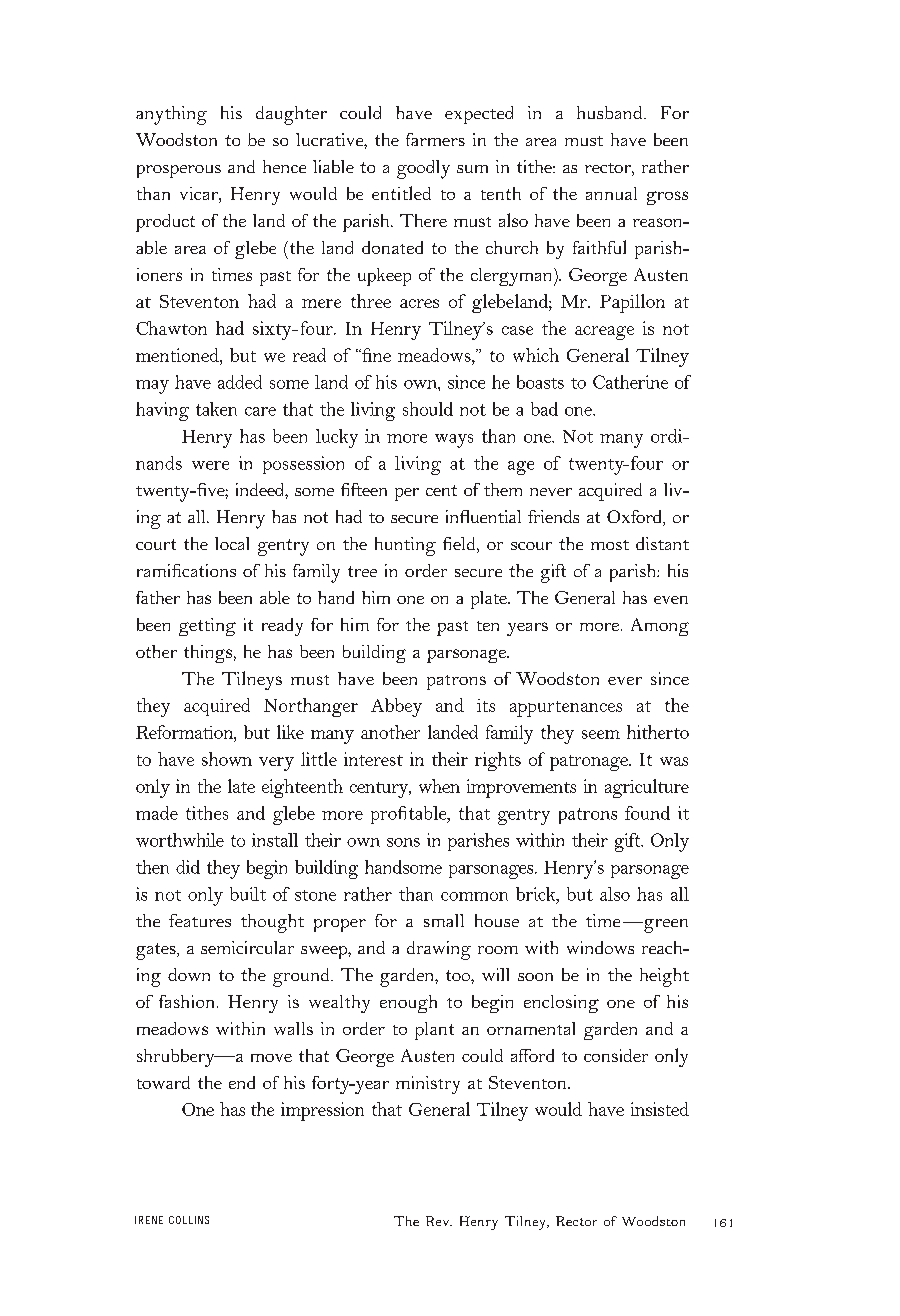  I want to click on Among, so click(660, 627).
